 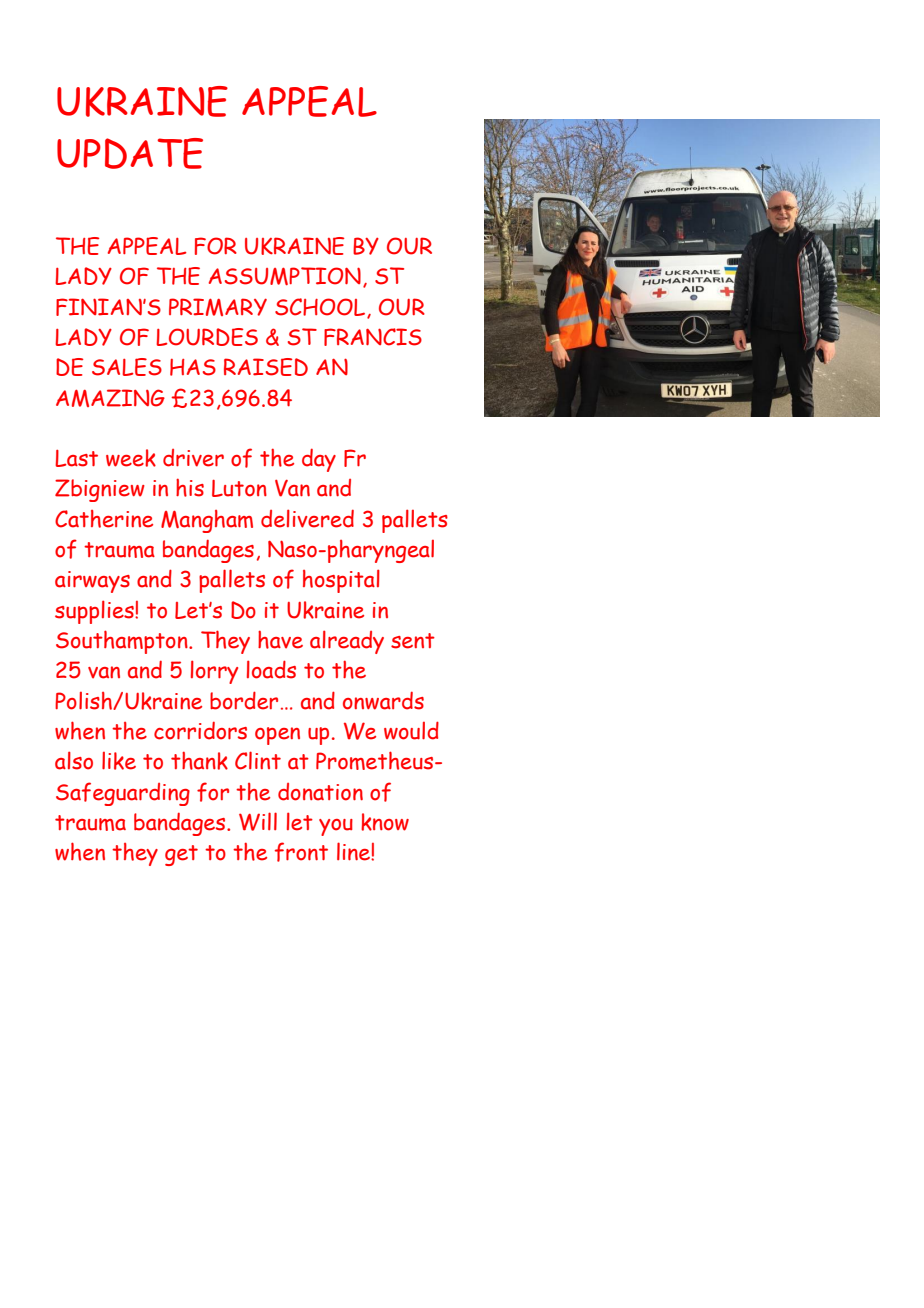 What do you see at coordinates (239, 488) in the document?
I see `Luton` at bounding box center [239, 488].
